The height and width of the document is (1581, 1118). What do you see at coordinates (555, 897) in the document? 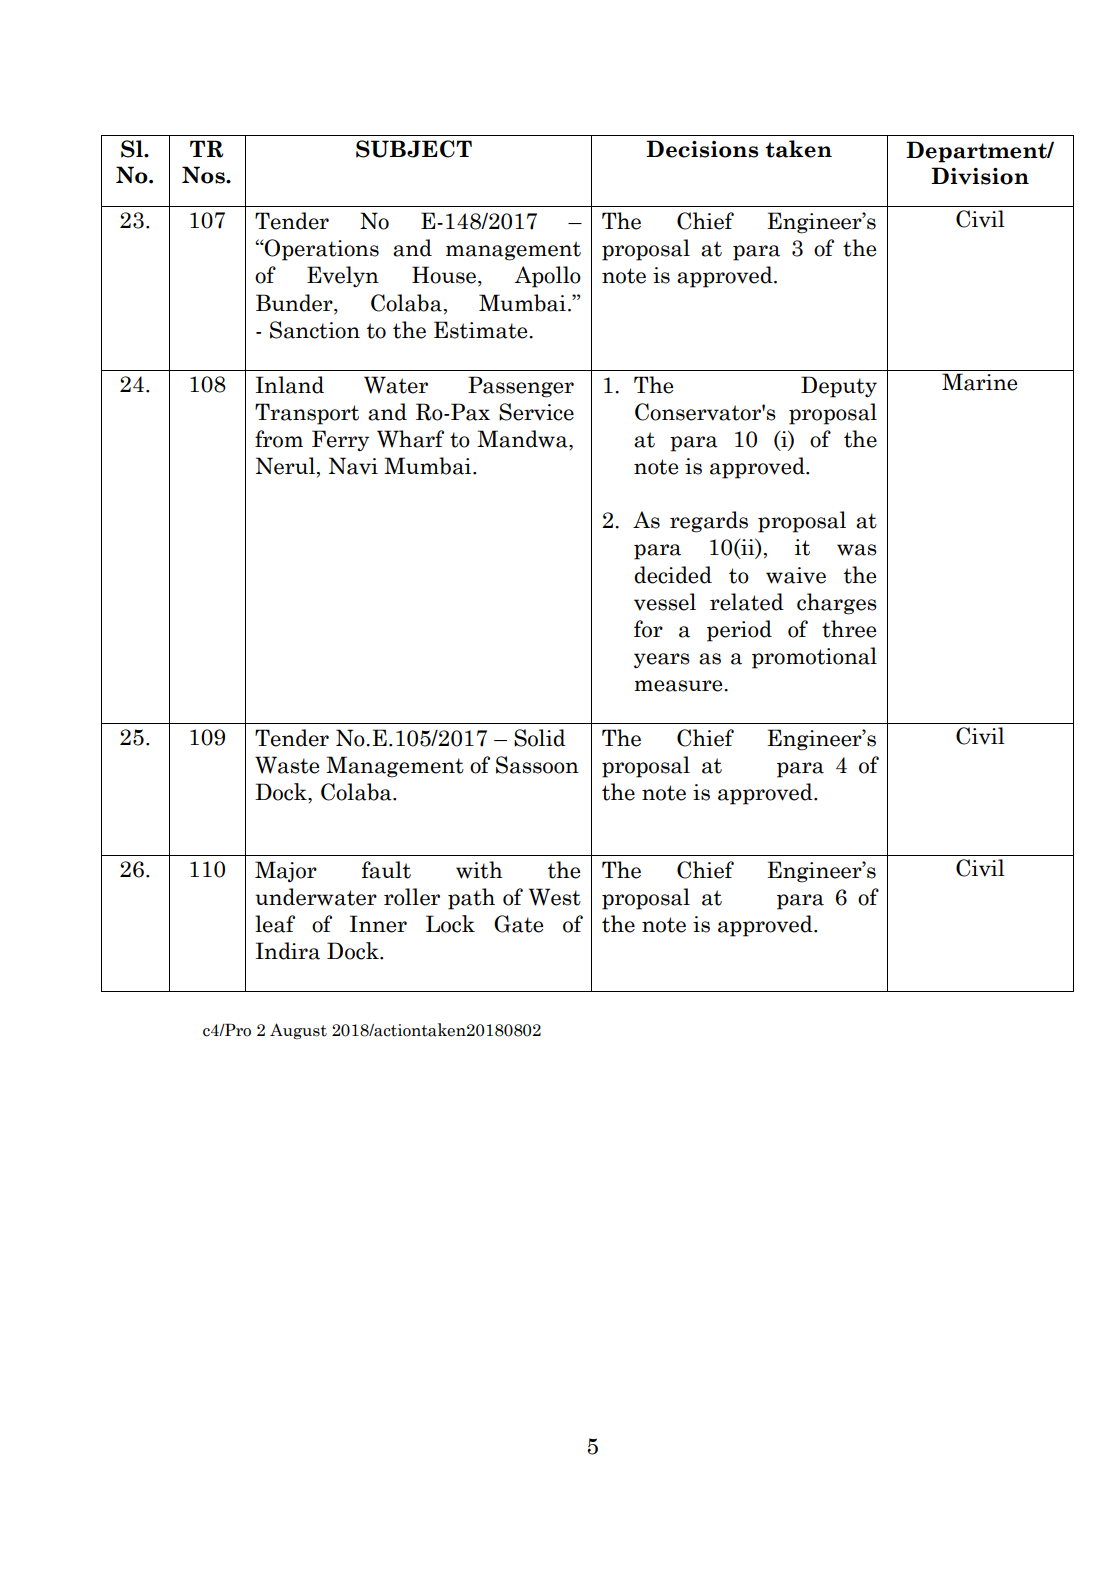
I see `West` at bounding box center [555, 897].
